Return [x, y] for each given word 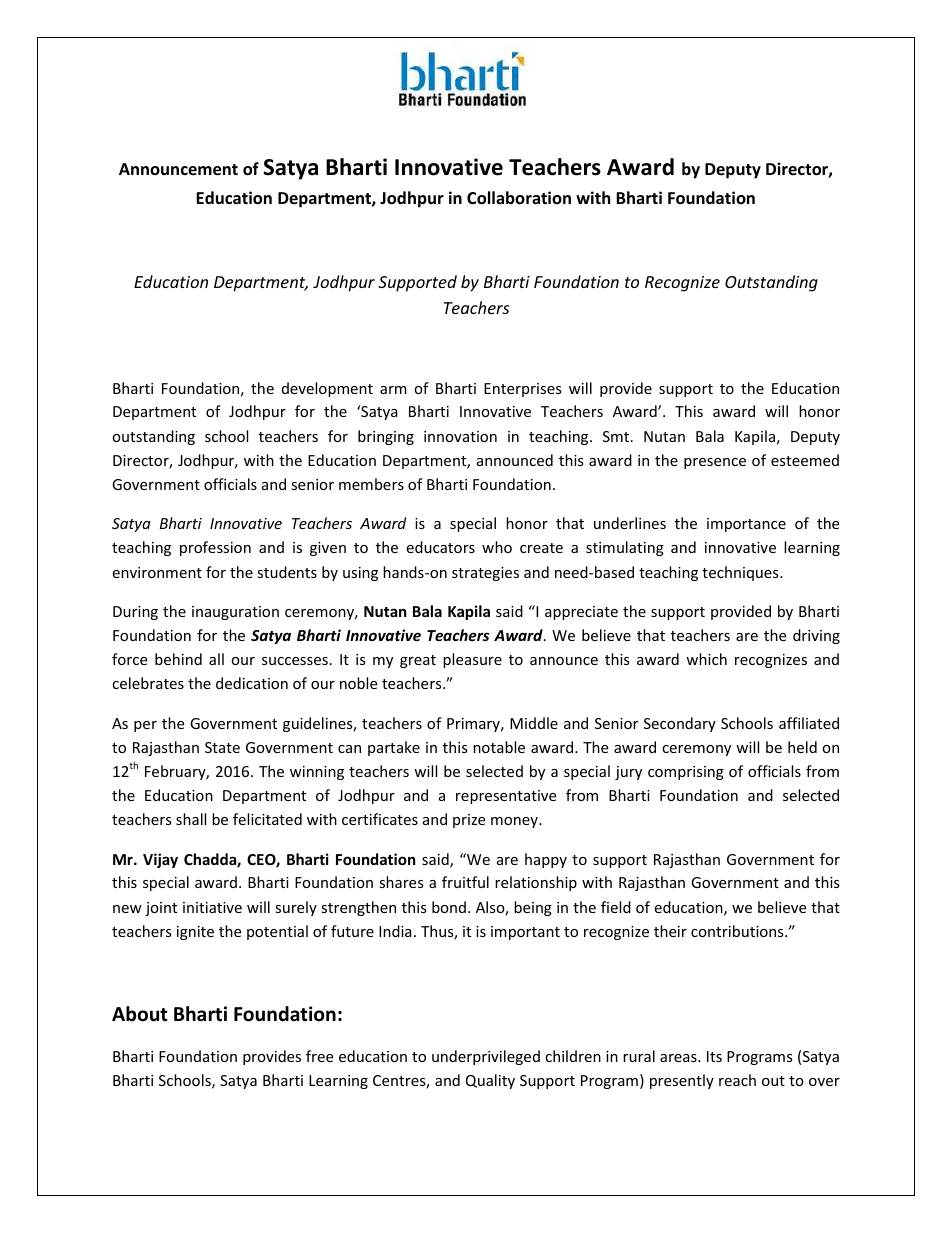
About [140, 1014]
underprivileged [486, 1057]
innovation [460, 436]
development [327, 389]
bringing [386, 437]
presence [715, 463]
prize [469, 821]
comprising [686, 773]
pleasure [472, 660]
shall [191, 819]
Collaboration [519, 198]
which [706, 659]
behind [178, 659]
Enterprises [523, 390]
